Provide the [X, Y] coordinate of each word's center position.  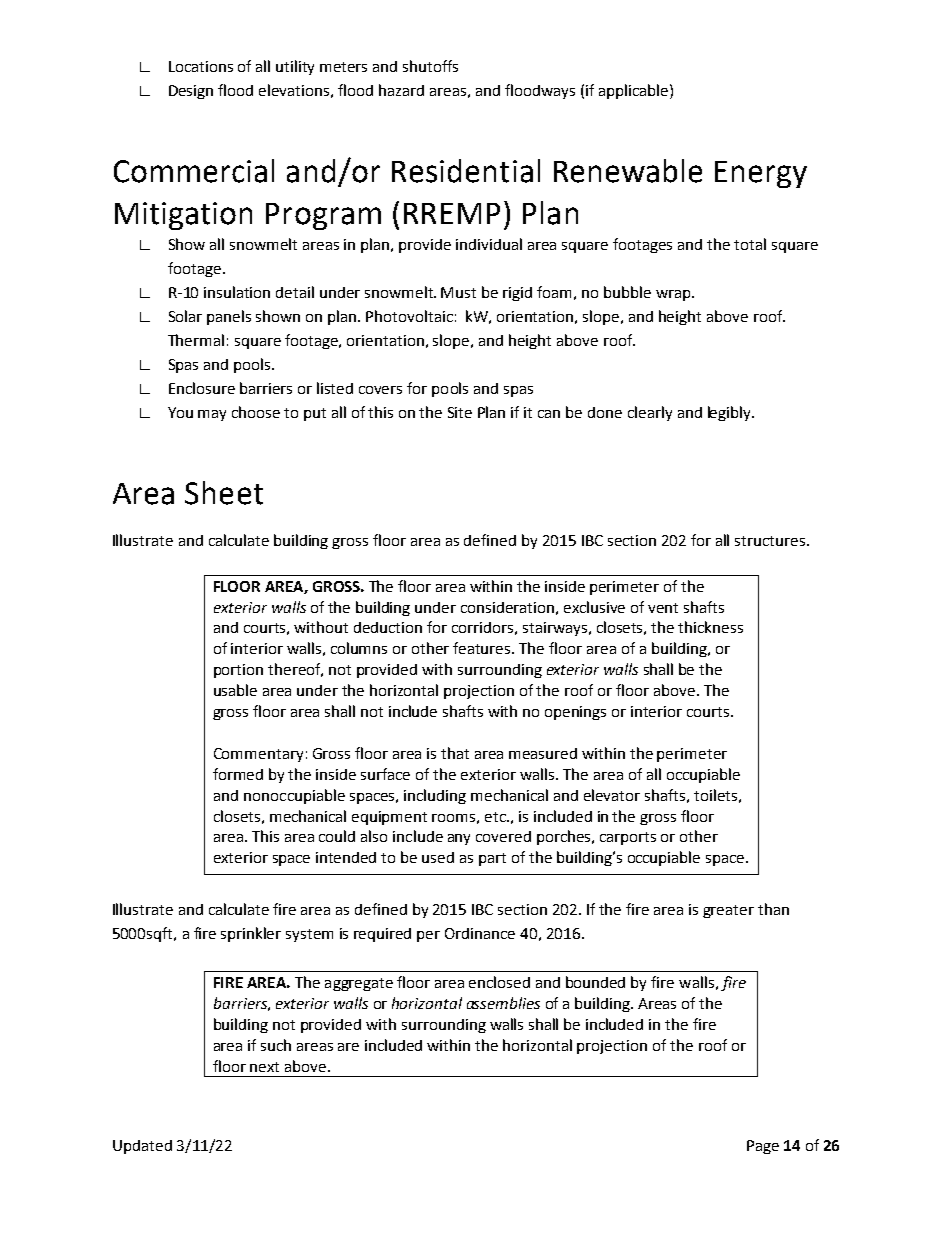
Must [458, 292]
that [455, 753]
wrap [674, 295]
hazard [401, 90]
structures [770, 541]
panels [229, 317]
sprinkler [251, 934]
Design [191, 92]
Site [460, 412]
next [264, 1067]
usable [235, 690]
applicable [635, 91]
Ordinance [480, 933]
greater [728, 911]
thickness [710, 627]
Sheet [224, 493]
